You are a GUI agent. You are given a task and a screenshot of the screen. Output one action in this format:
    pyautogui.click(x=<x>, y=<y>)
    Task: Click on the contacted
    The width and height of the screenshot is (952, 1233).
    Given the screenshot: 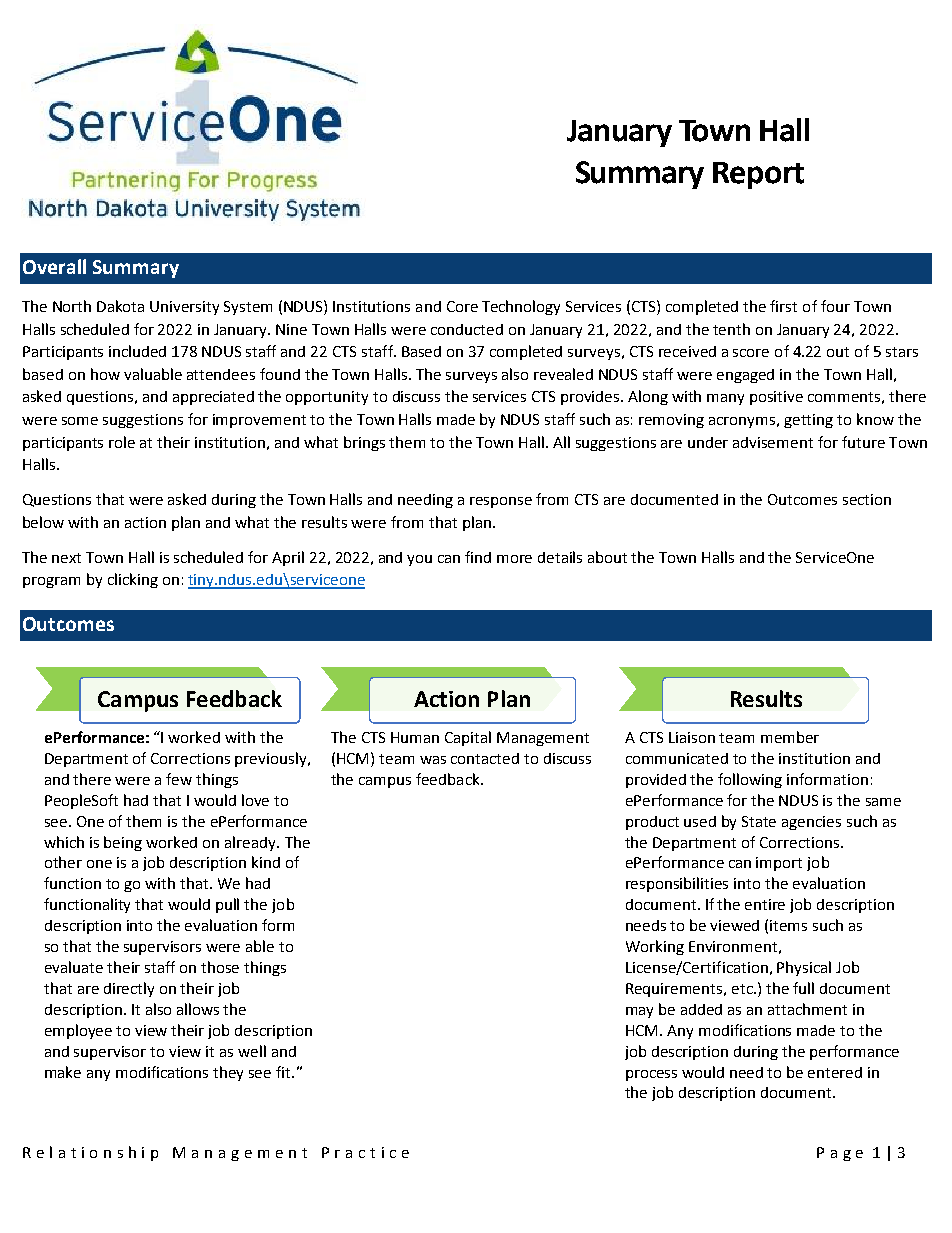 What is the action you would take?
    pyautogui.click(x=485, y=758)
